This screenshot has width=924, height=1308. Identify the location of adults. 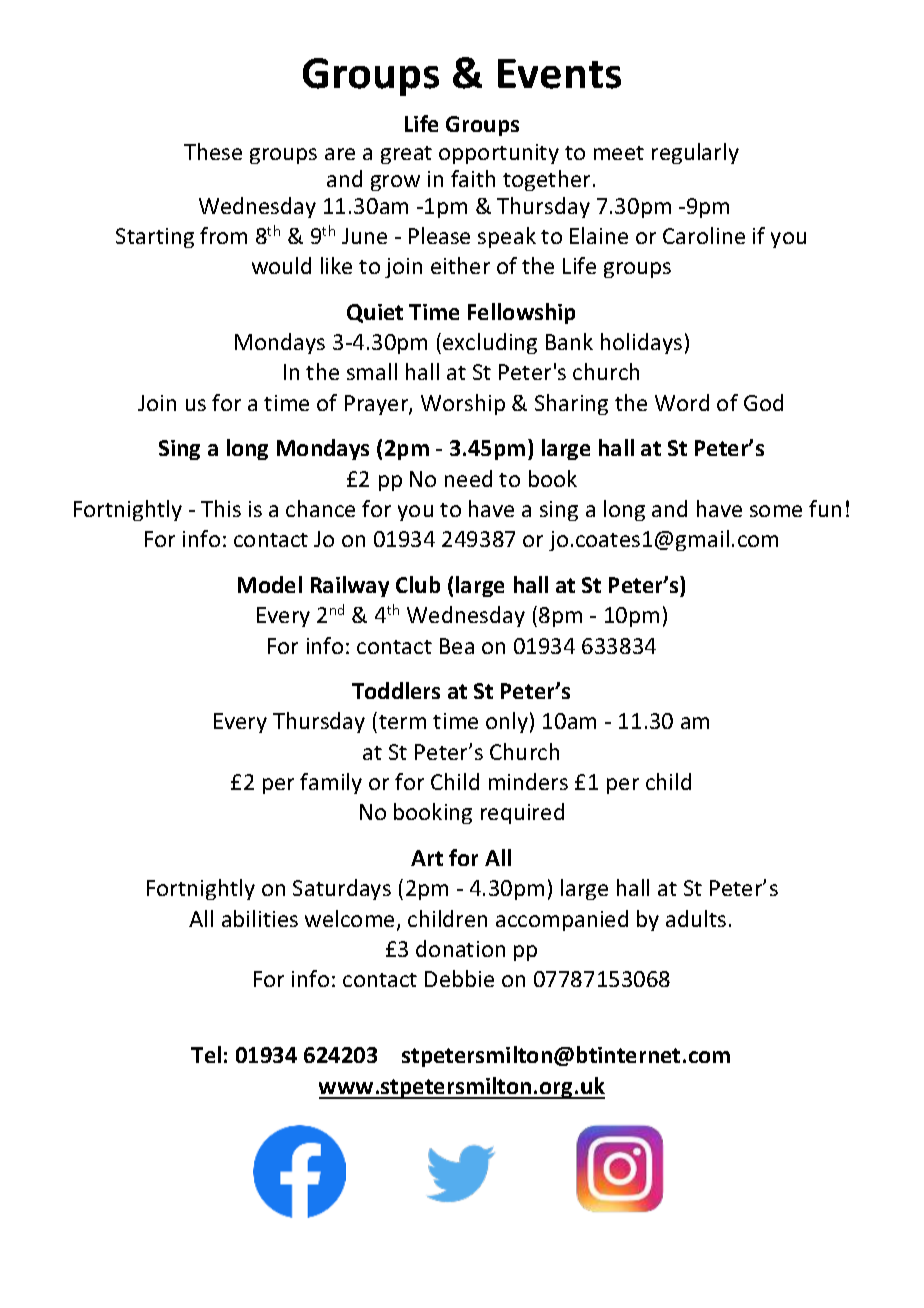
(696, 918).
